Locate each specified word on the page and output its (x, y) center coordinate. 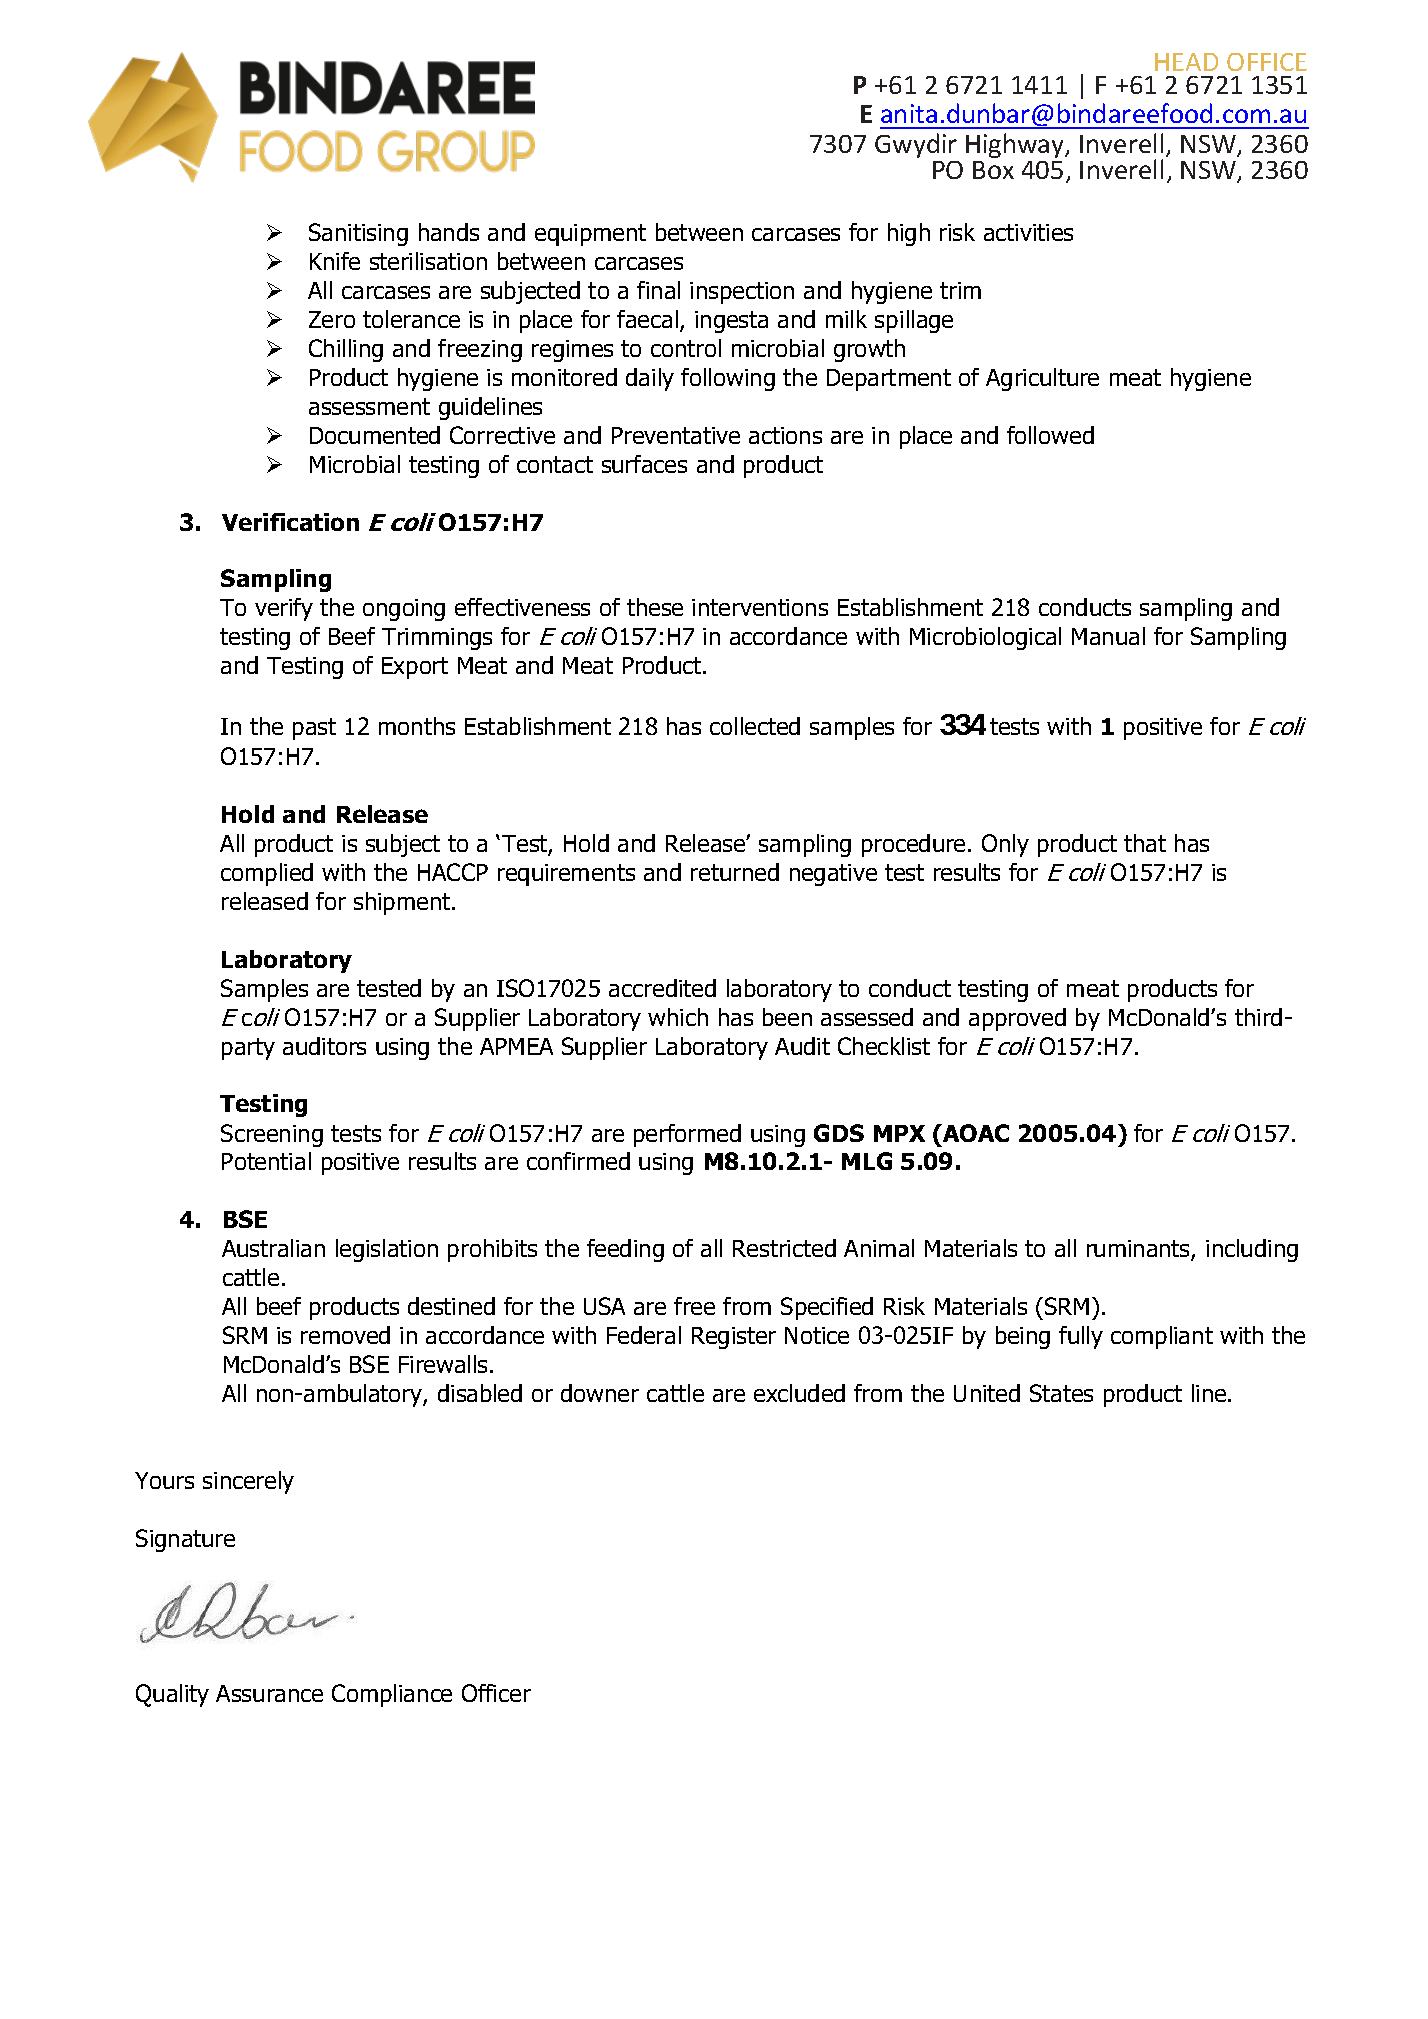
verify (284, 609)
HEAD (1186, 62)
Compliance (392, 1695)
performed (687, 1135)
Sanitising (358, 234)
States (1061, 1393)
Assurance (269, 1693)
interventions (760, 607)
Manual (1108, 636)
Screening (272, 1135)
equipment (590, 235)
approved (1017, 1019)
